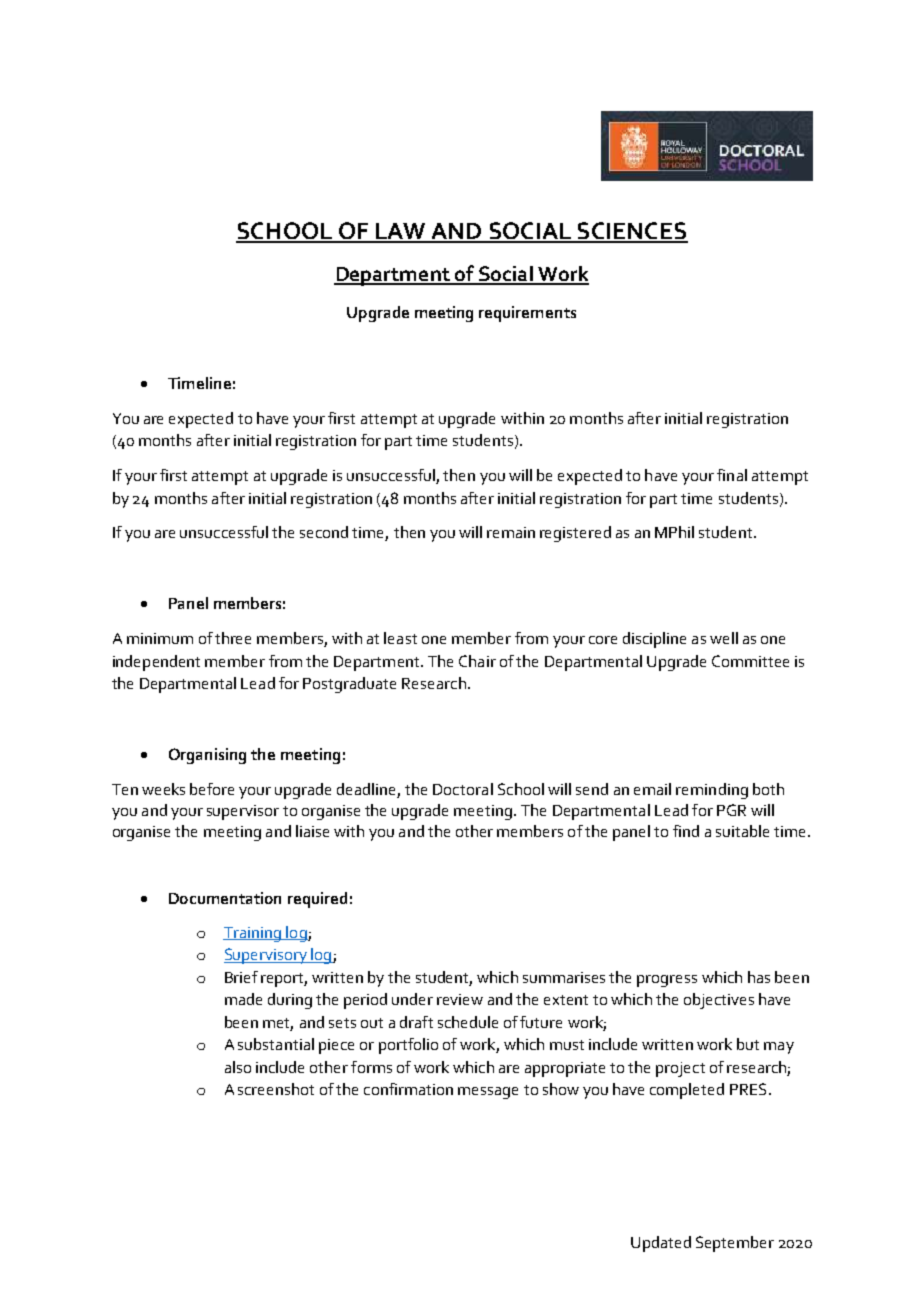  What do you see at coordinates (243, 999) in the document?
I see `made` at bounding box center [243, 999].
